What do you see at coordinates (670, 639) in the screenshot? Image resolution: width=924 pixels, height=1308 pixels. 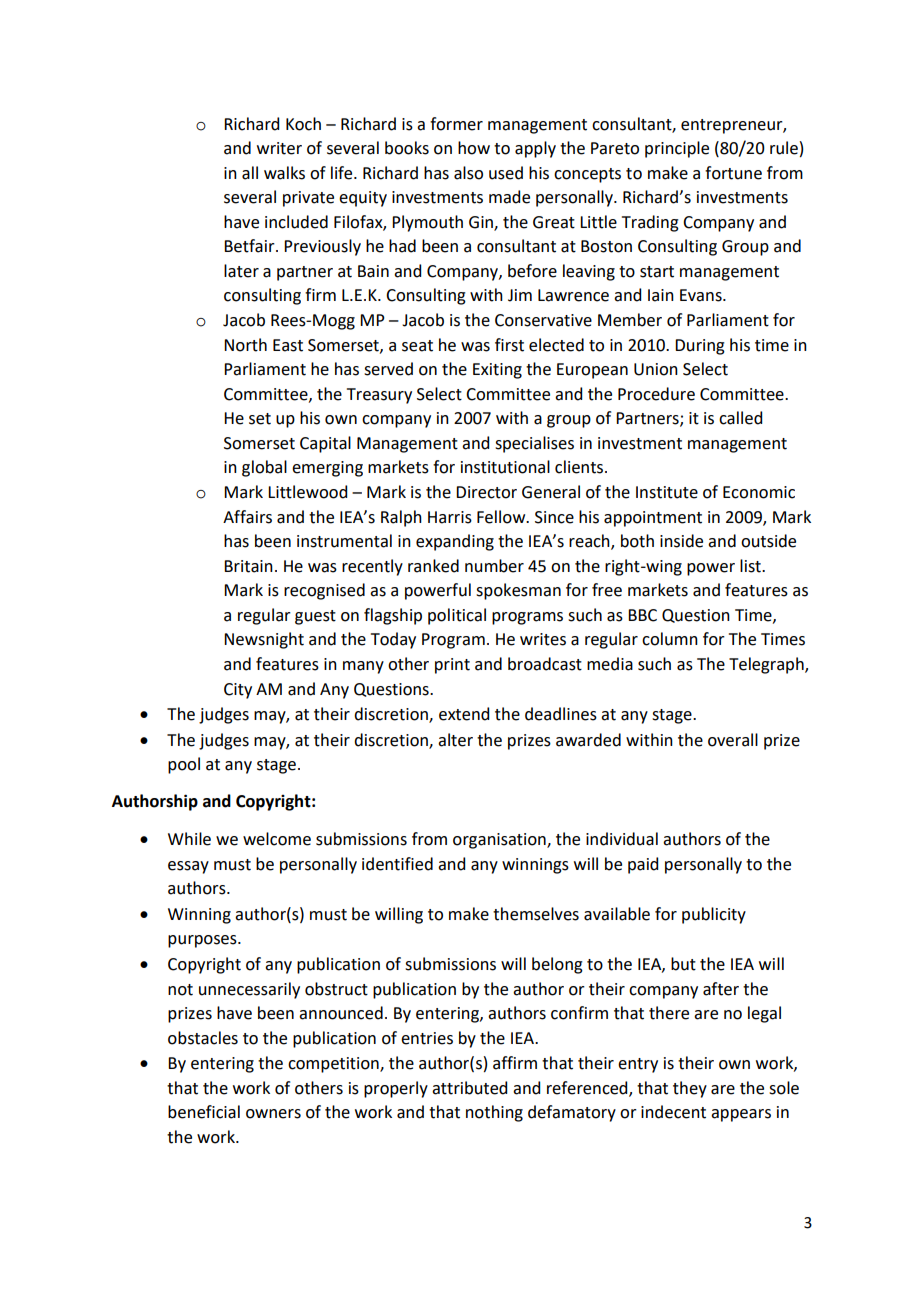 I see `column` at bounding box center [670, 639].
